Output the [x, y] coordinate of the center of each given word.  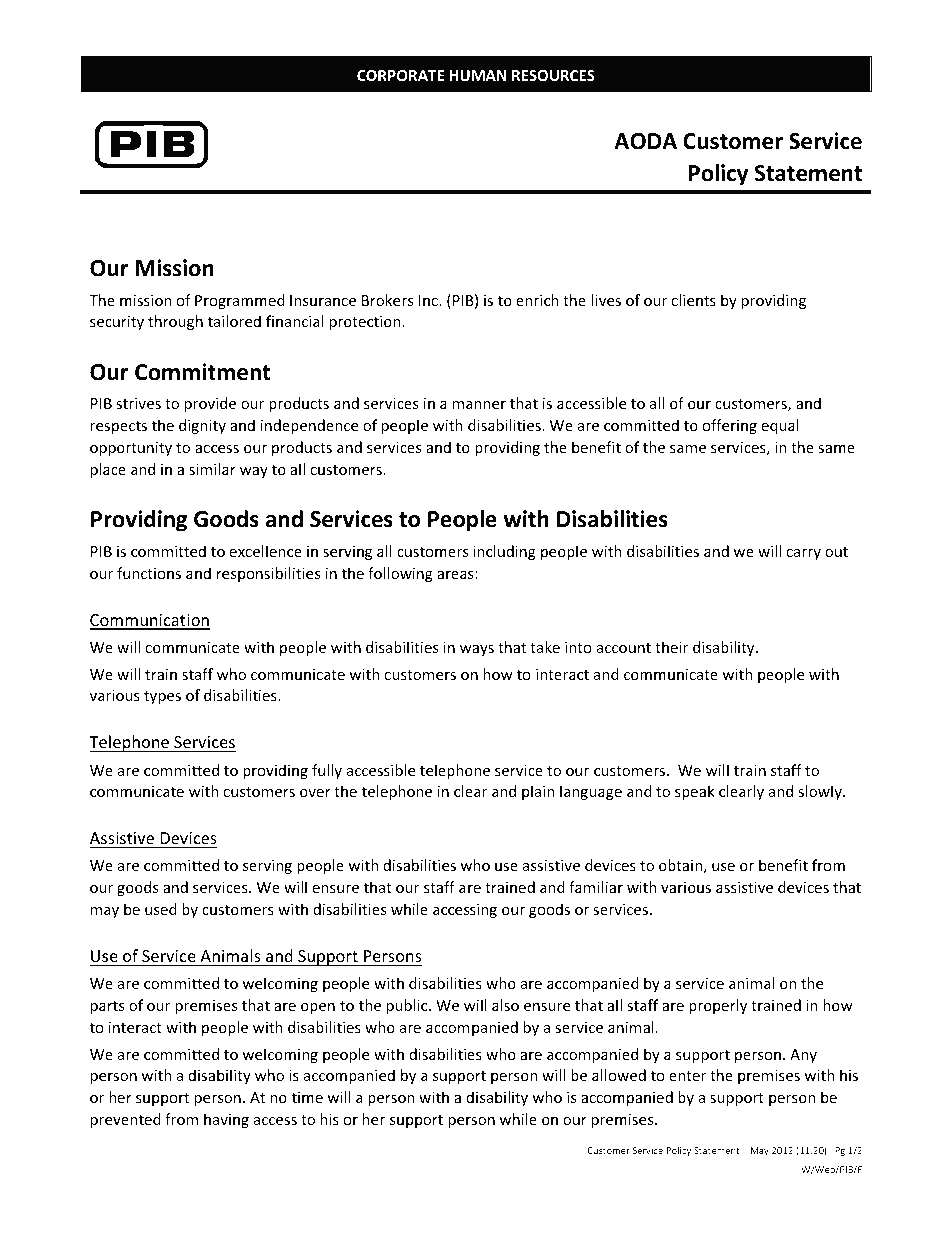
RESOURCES [553, 75]
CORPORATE [401, 75]
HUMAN [477, 75]
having [226, 1120]
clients [693, 300]
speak [695, 792]
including [504, 552]
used [161, 909]
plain [538, 792]
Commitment [203, 372]
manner [479, 405]
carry [803, 554]
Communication [150, 621]
